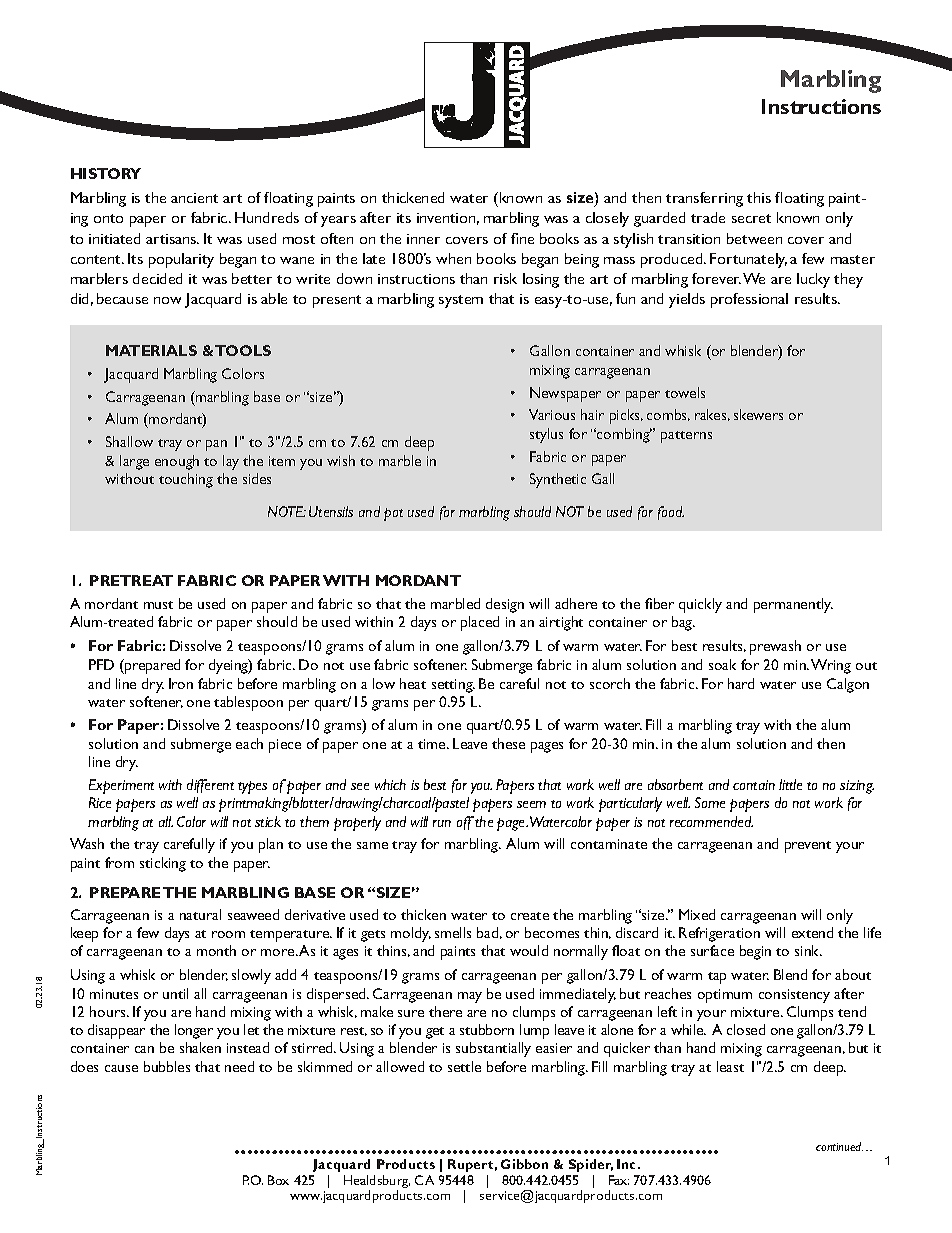 The image size is (952, 1233). I want to click on Gibbon, so click(524, 1164).
